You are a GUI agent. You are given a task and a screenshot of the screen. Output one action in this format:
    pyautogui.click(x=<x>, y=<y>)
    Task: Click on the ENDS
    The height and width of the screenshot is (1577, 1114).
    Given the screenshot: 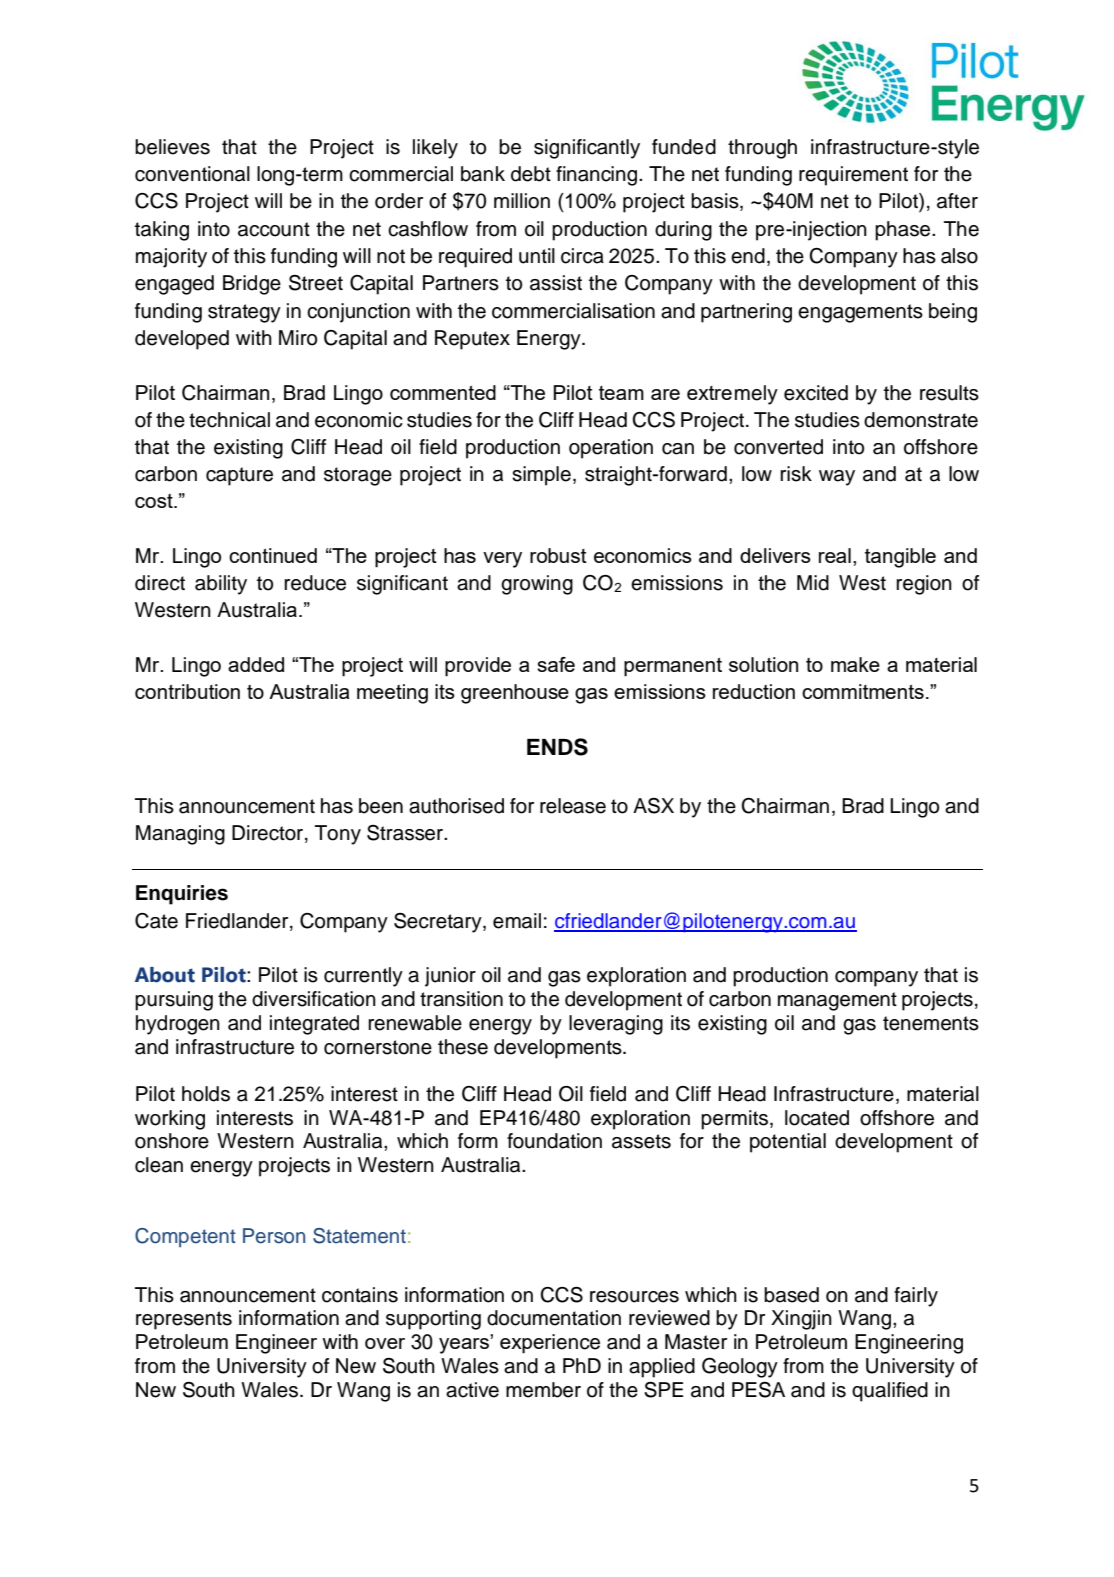 What is the action you would take?
    pyautogui.click(x=557, y=747)
